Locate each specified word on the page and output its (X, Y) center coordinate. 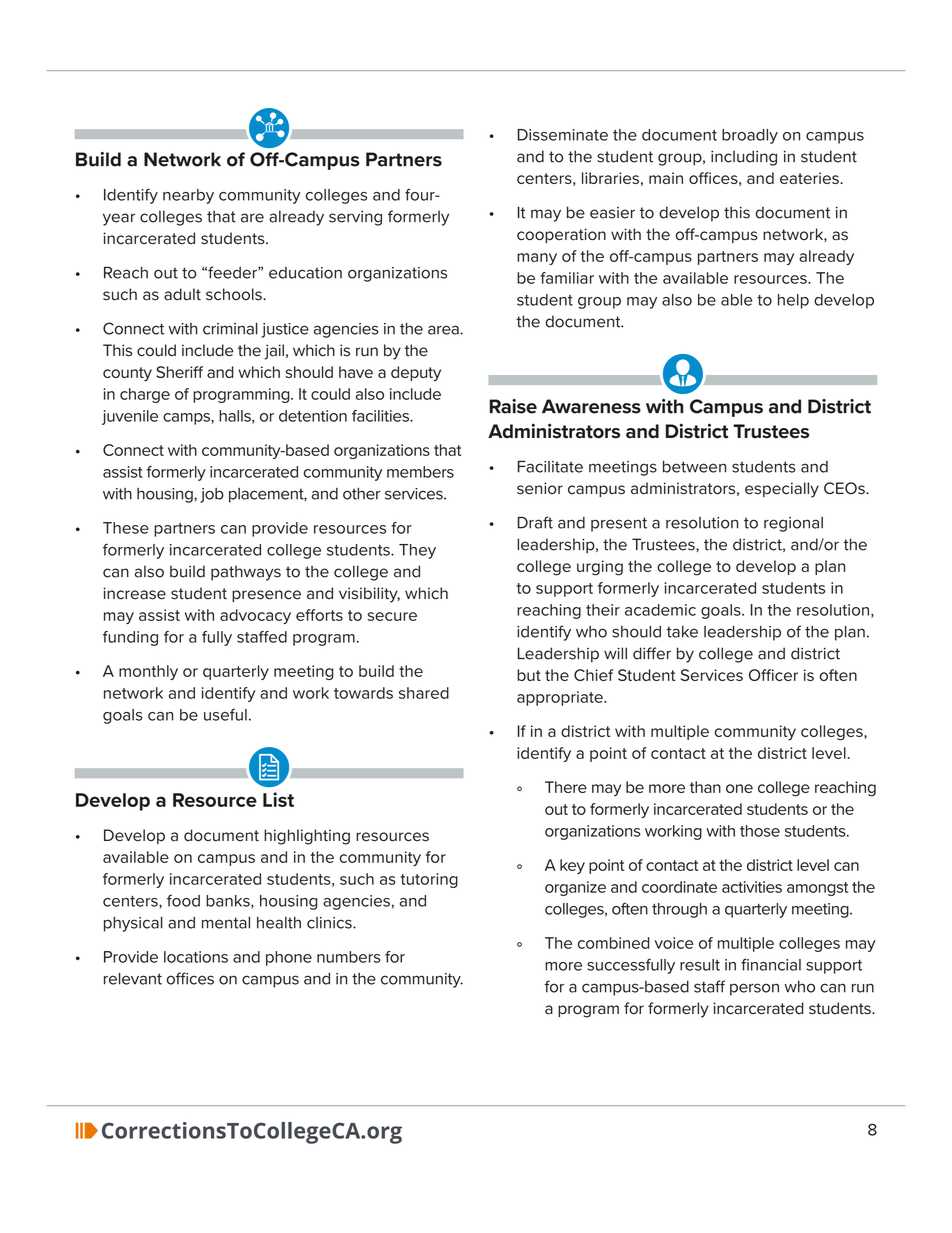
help (793, 301)
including (744, 158)
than (705, 787)
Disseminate (563, 135)
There (566, 787)
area (444, 330)
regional (793, 524)
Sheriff (179, 372)
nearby (188, 196)
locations (196, 957)
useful (225, 714)
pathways (246, 573)
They (417, 551)
